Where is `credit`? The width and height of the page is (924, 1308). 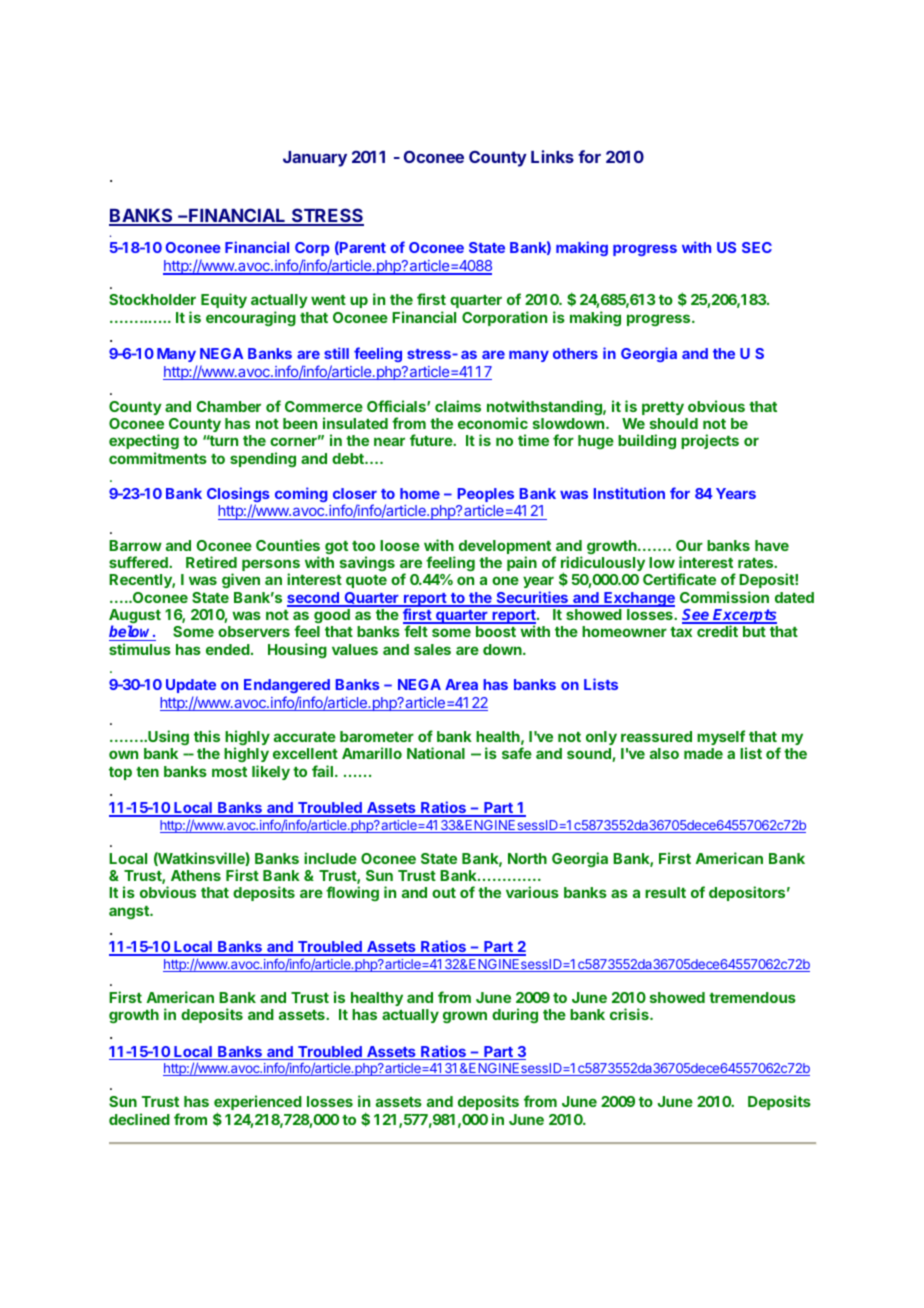 credit is located at coordinates (717, 631).
